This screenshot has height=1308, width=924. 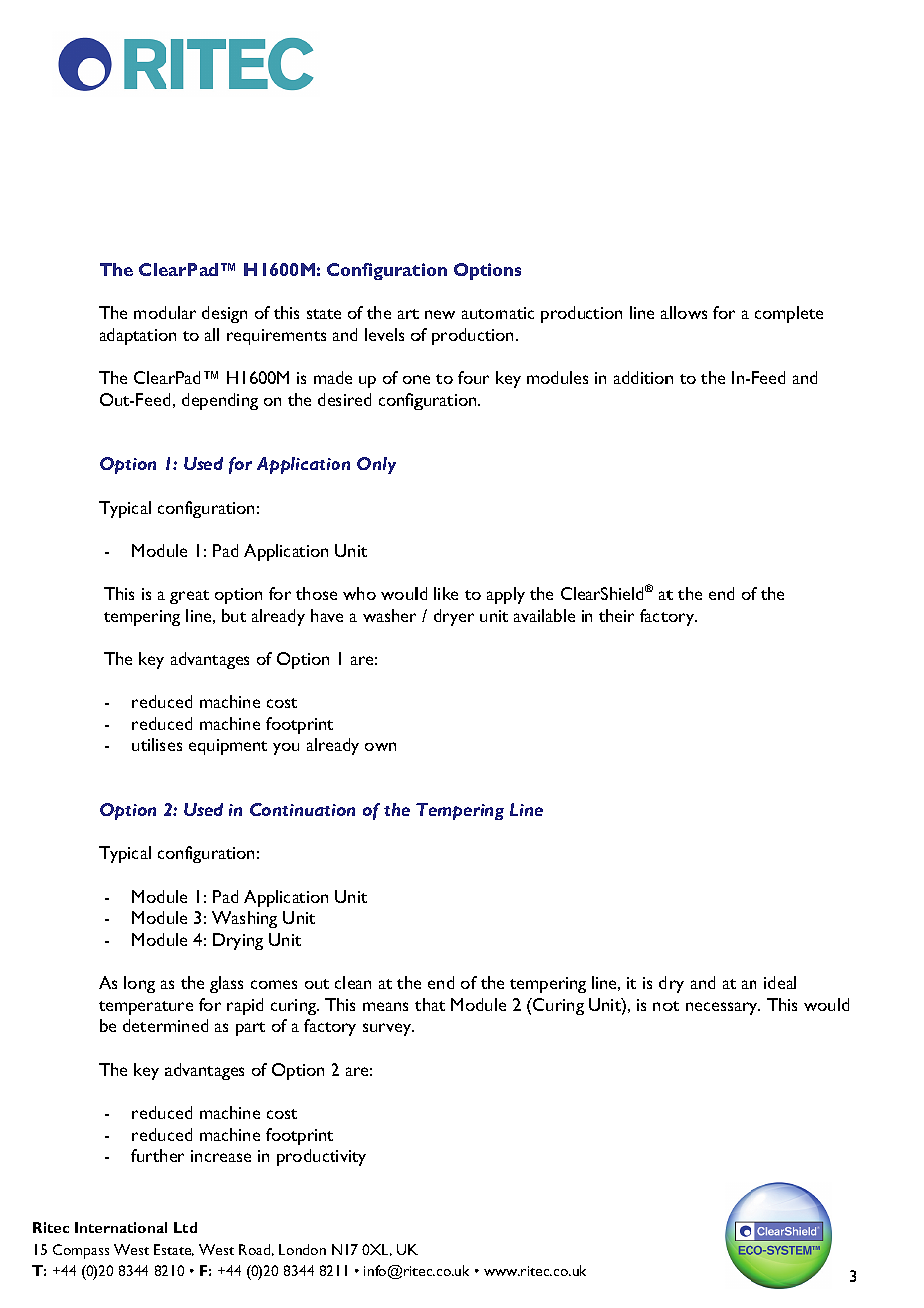 I want to click on London, so click(x=302, y=1249).
